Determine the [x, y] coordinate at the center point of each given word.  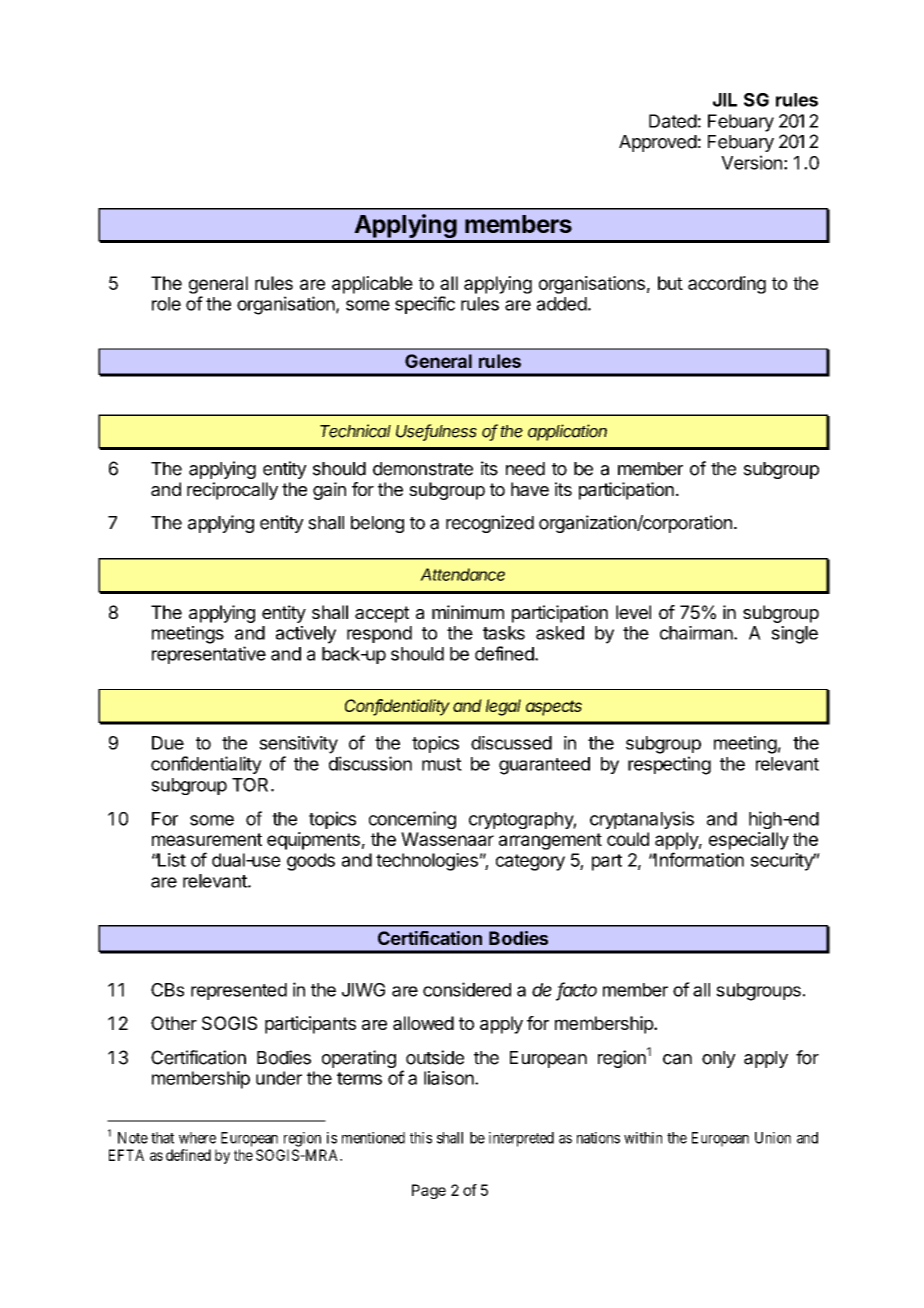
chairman [696, 633]
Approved [658, 143]
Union [773, 1138]
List [170, 860]
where [197, 1138]
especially [749, 841]
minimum [468, 612]
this [421, 1138]
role [166, 304]
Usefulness [436, 432]
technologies [427, 862]
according [727, 285]
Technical [355, 431]
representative [209, 655]
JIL [725, 100]
